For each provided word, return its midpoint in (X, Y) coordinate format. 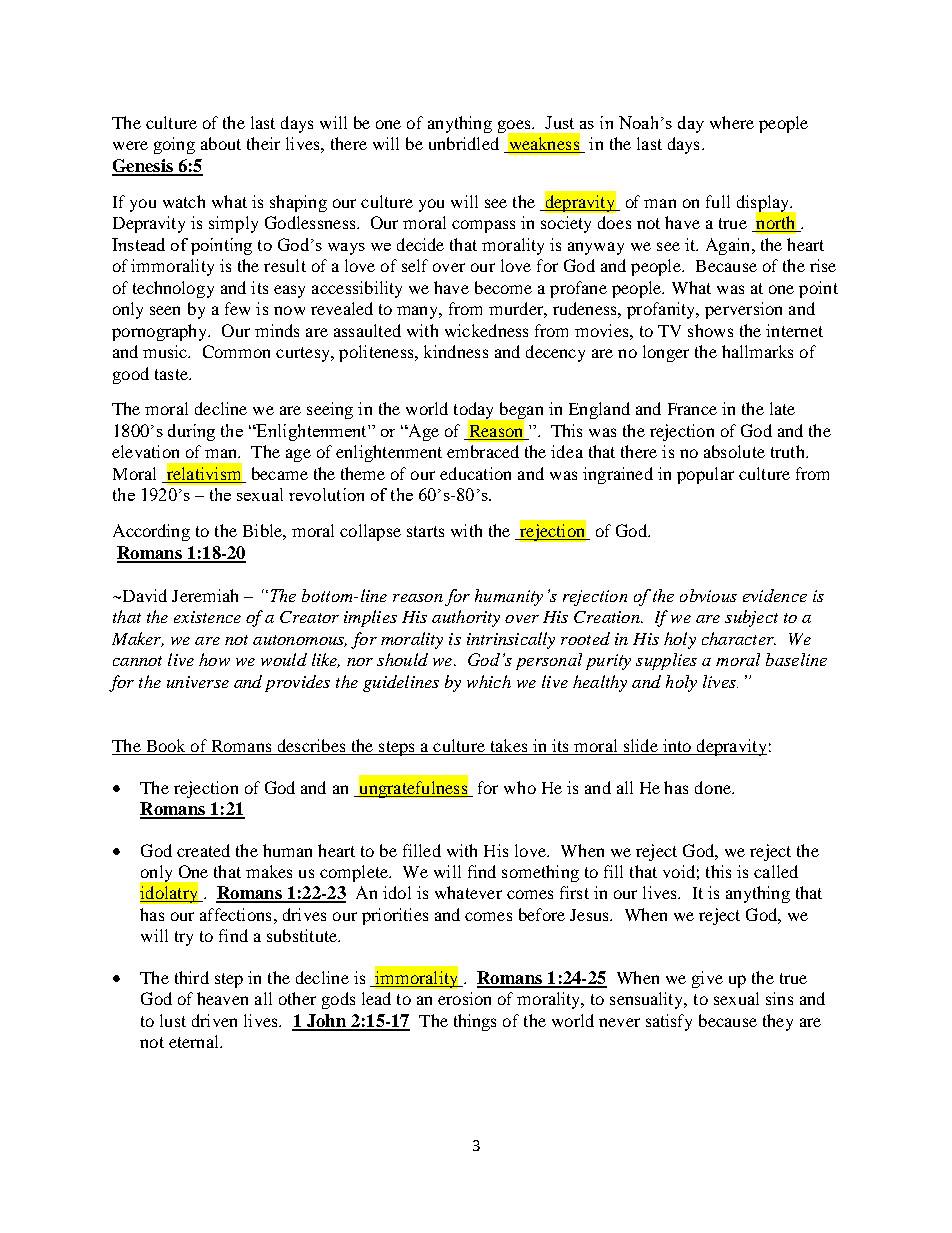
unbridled (464, 143)
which (489, 681)
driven (214, 1020)
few (237, 308)
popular (705, 475)
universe (198, 682)
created (203, 850)
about (221, 143)
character (739, 638)
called (776, 871)
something (540, 873)
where (732, 122)
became (280, 473)
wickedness (486, 330)
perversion (743, 310)
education (475, 473)
